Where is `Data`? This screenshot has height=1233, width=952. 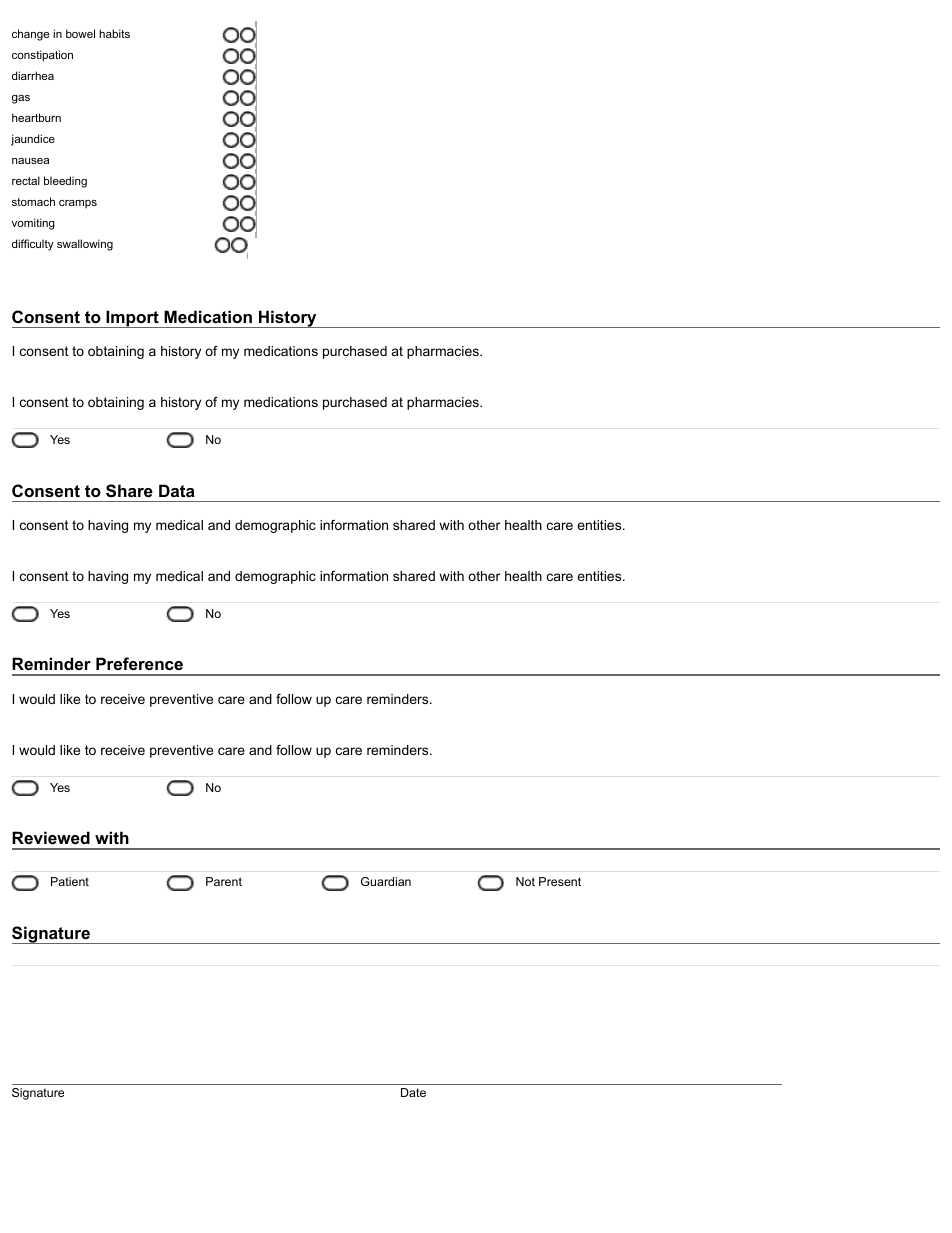
Data is located at coordinates (177, 490).
